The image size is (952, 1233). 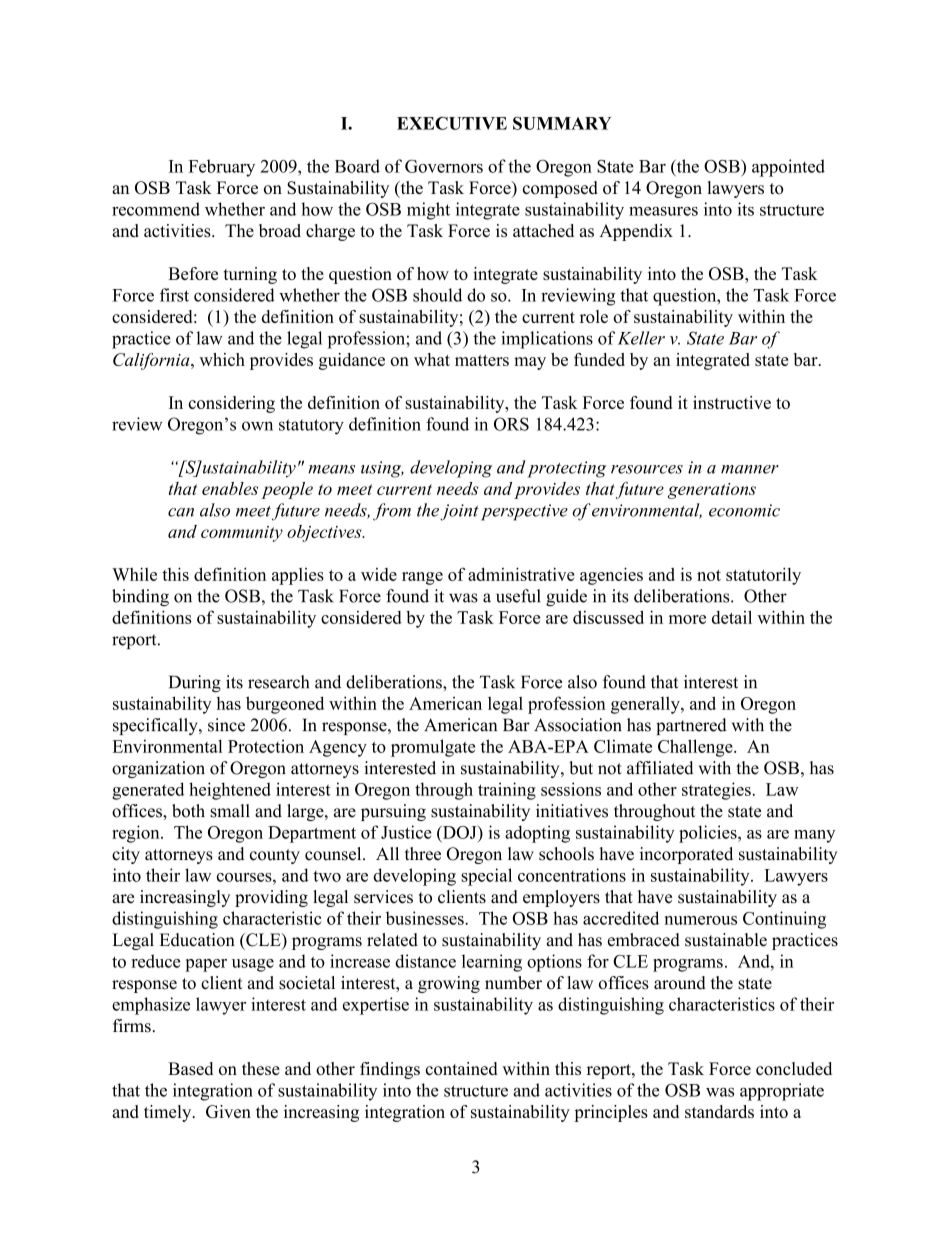 What do you see at coordinates (222, 168) in the screenshot?
I see `February` at bounding box center [222, 168].
